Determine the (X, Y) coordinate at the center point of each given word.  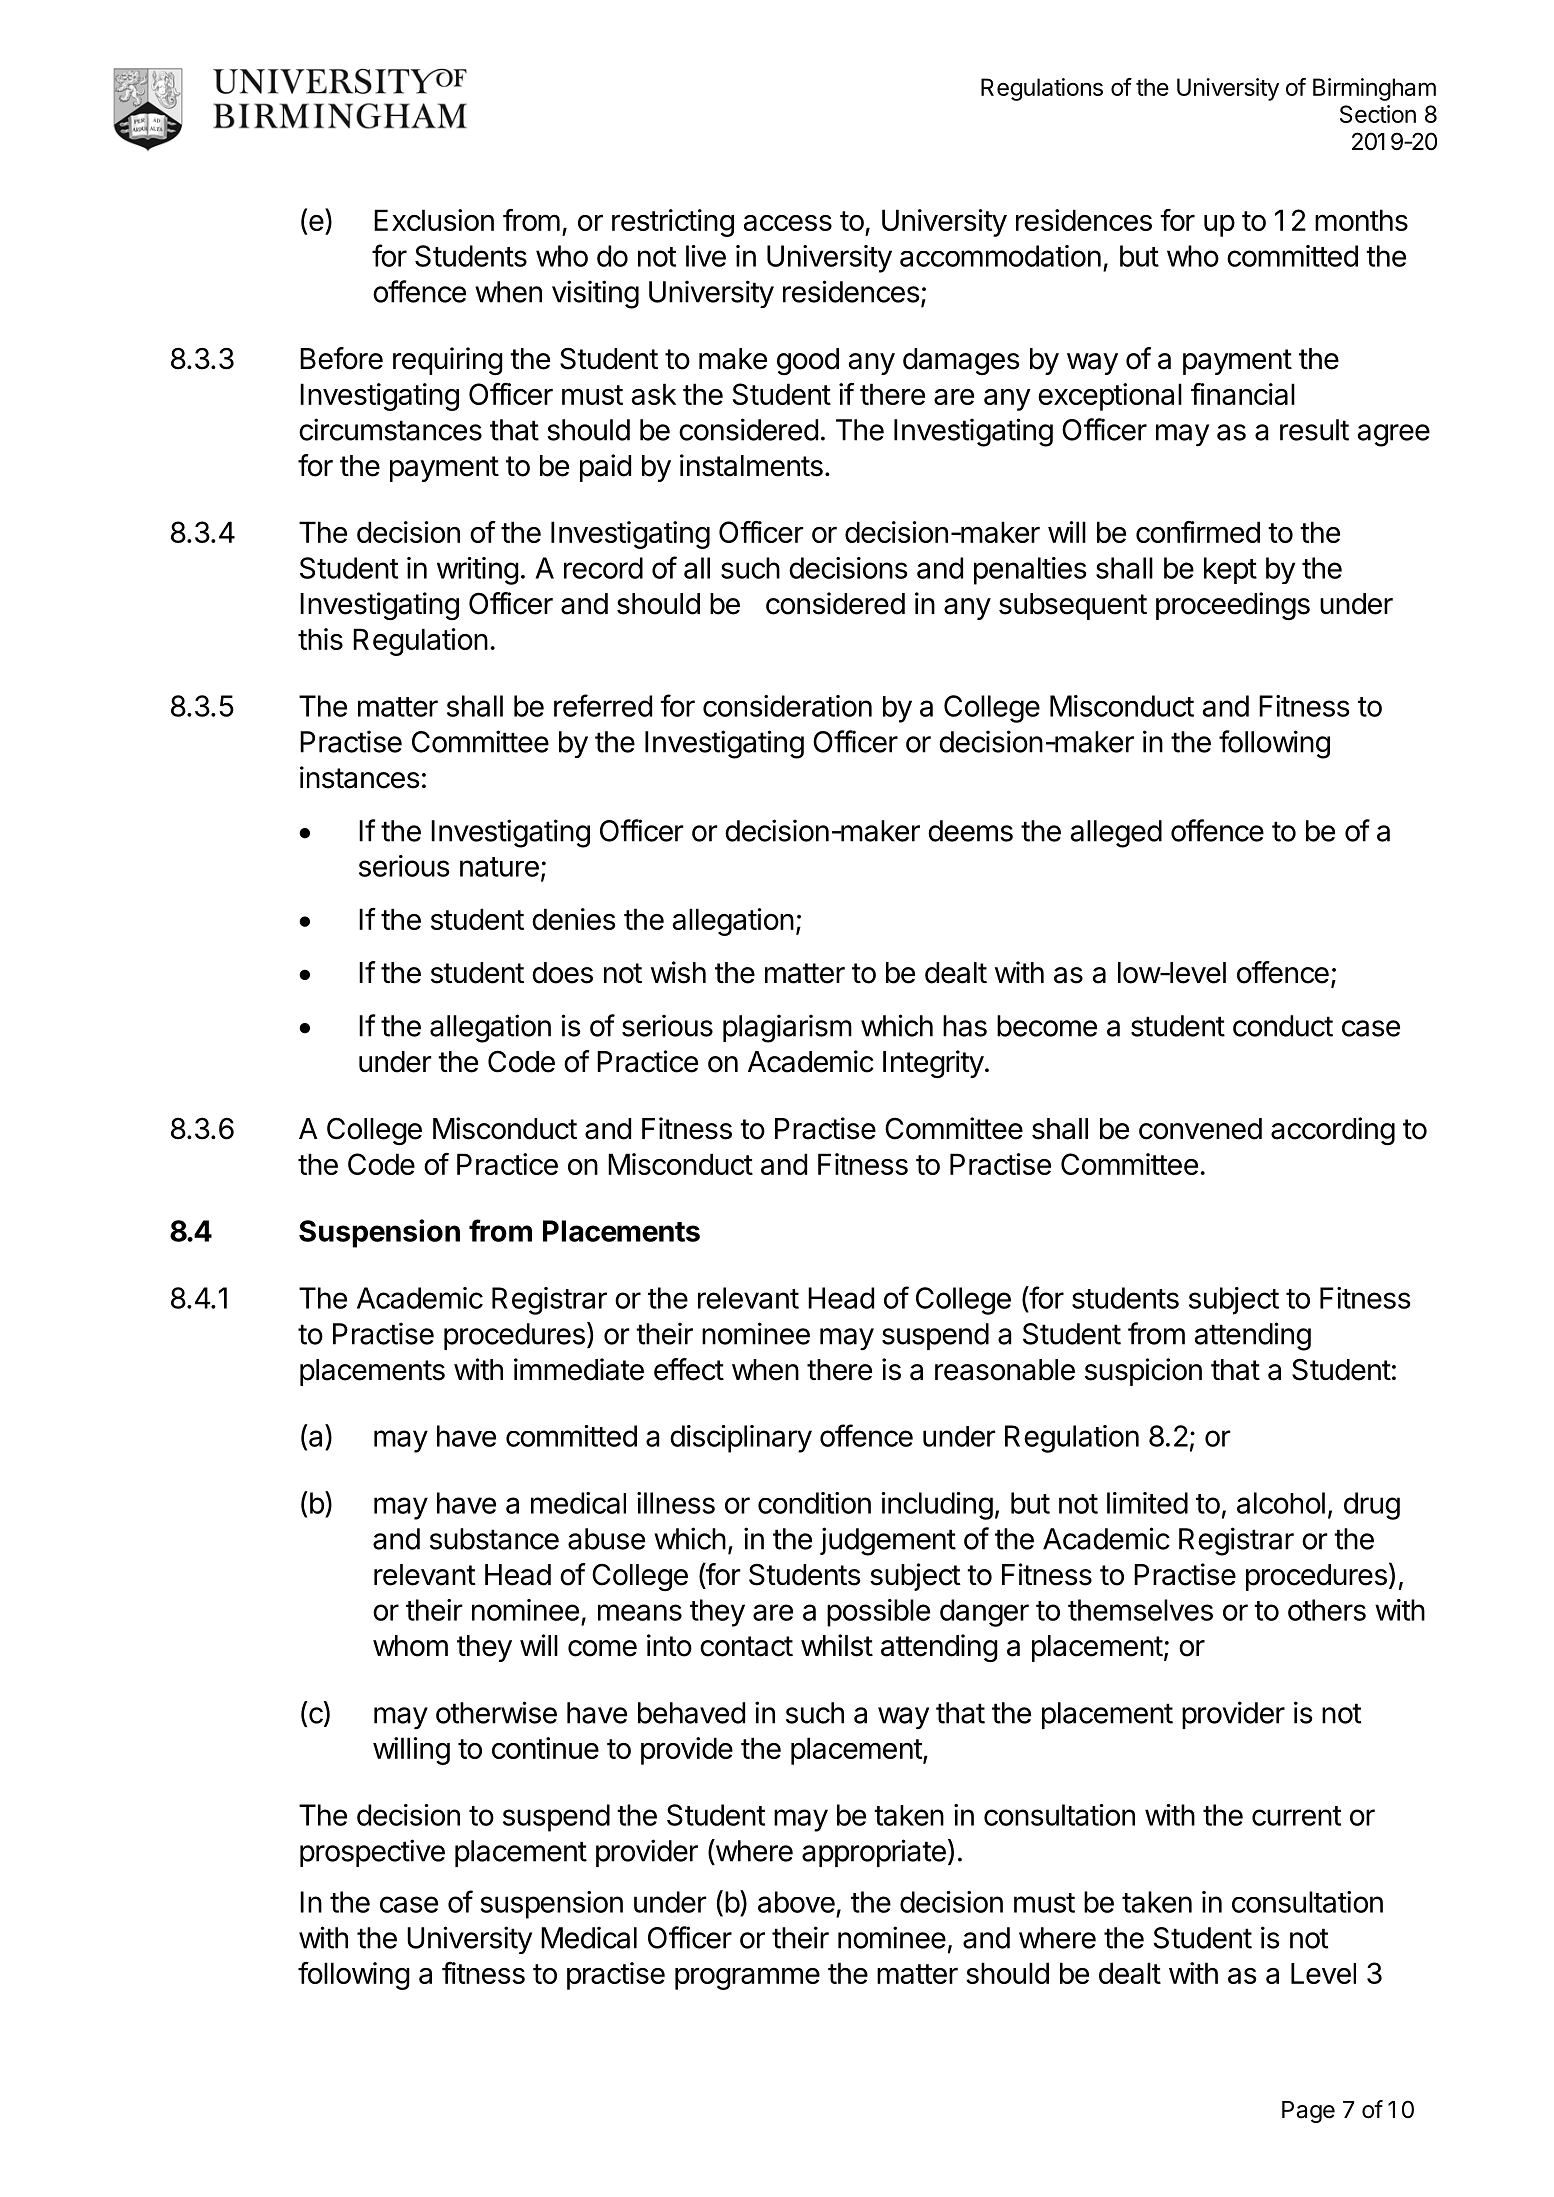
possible (878, 1613)
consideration (787, 706)
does (562, 973)
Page (1308, 2112)
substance (494, 1539)
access (788, 223)
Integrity (933, 1064)
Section (1378, 114)
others (1327, 1610)
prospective (372, 1853)
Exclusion (434, 220)
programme (747, 1978)
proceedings (1233, 606)
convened (1200, 1129)
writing (478, 571)
